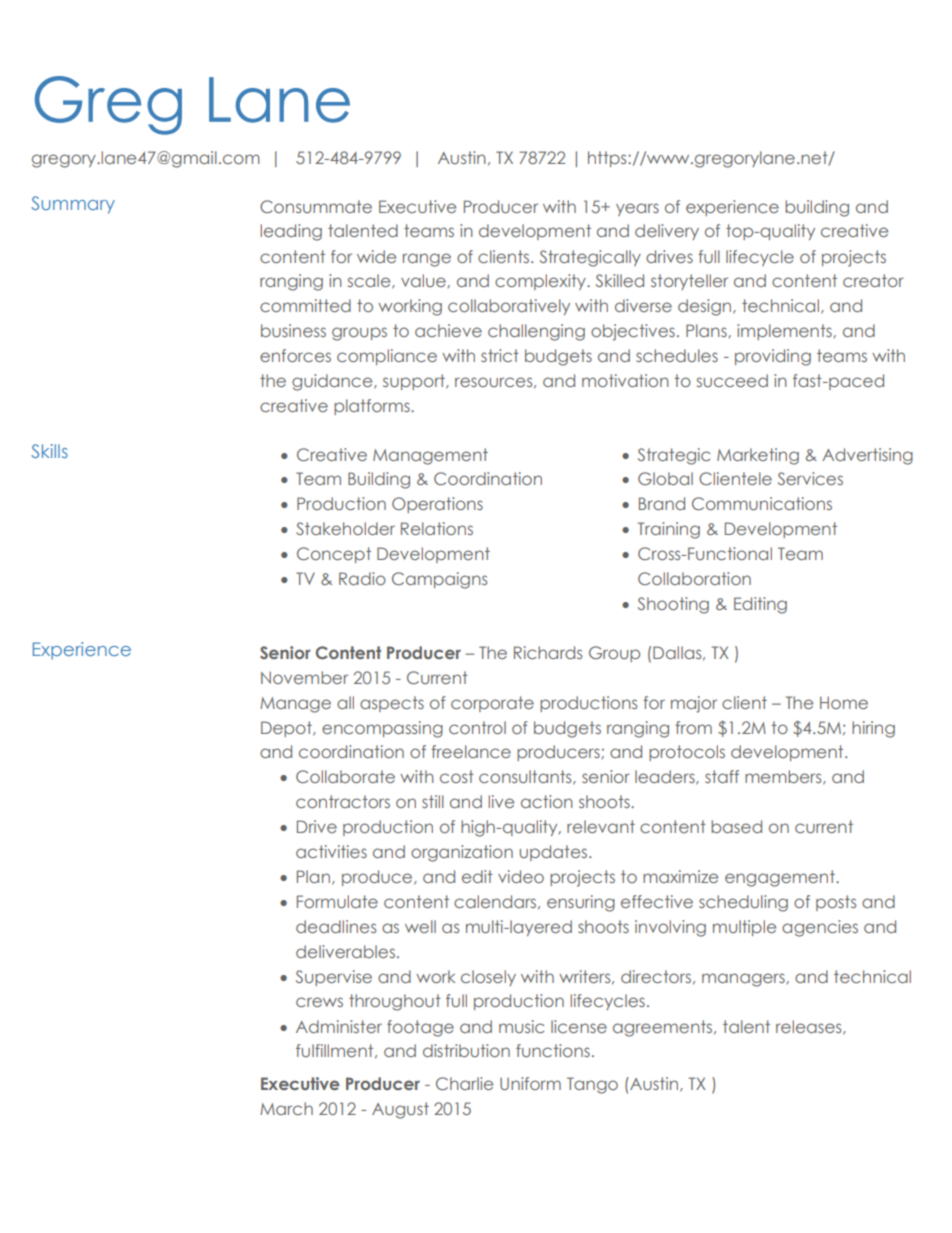 This page has width=952, height=1233. What do you see at coordinates (437, 505) in the page?
I see `Operations` at bounding box center [437, 505].
